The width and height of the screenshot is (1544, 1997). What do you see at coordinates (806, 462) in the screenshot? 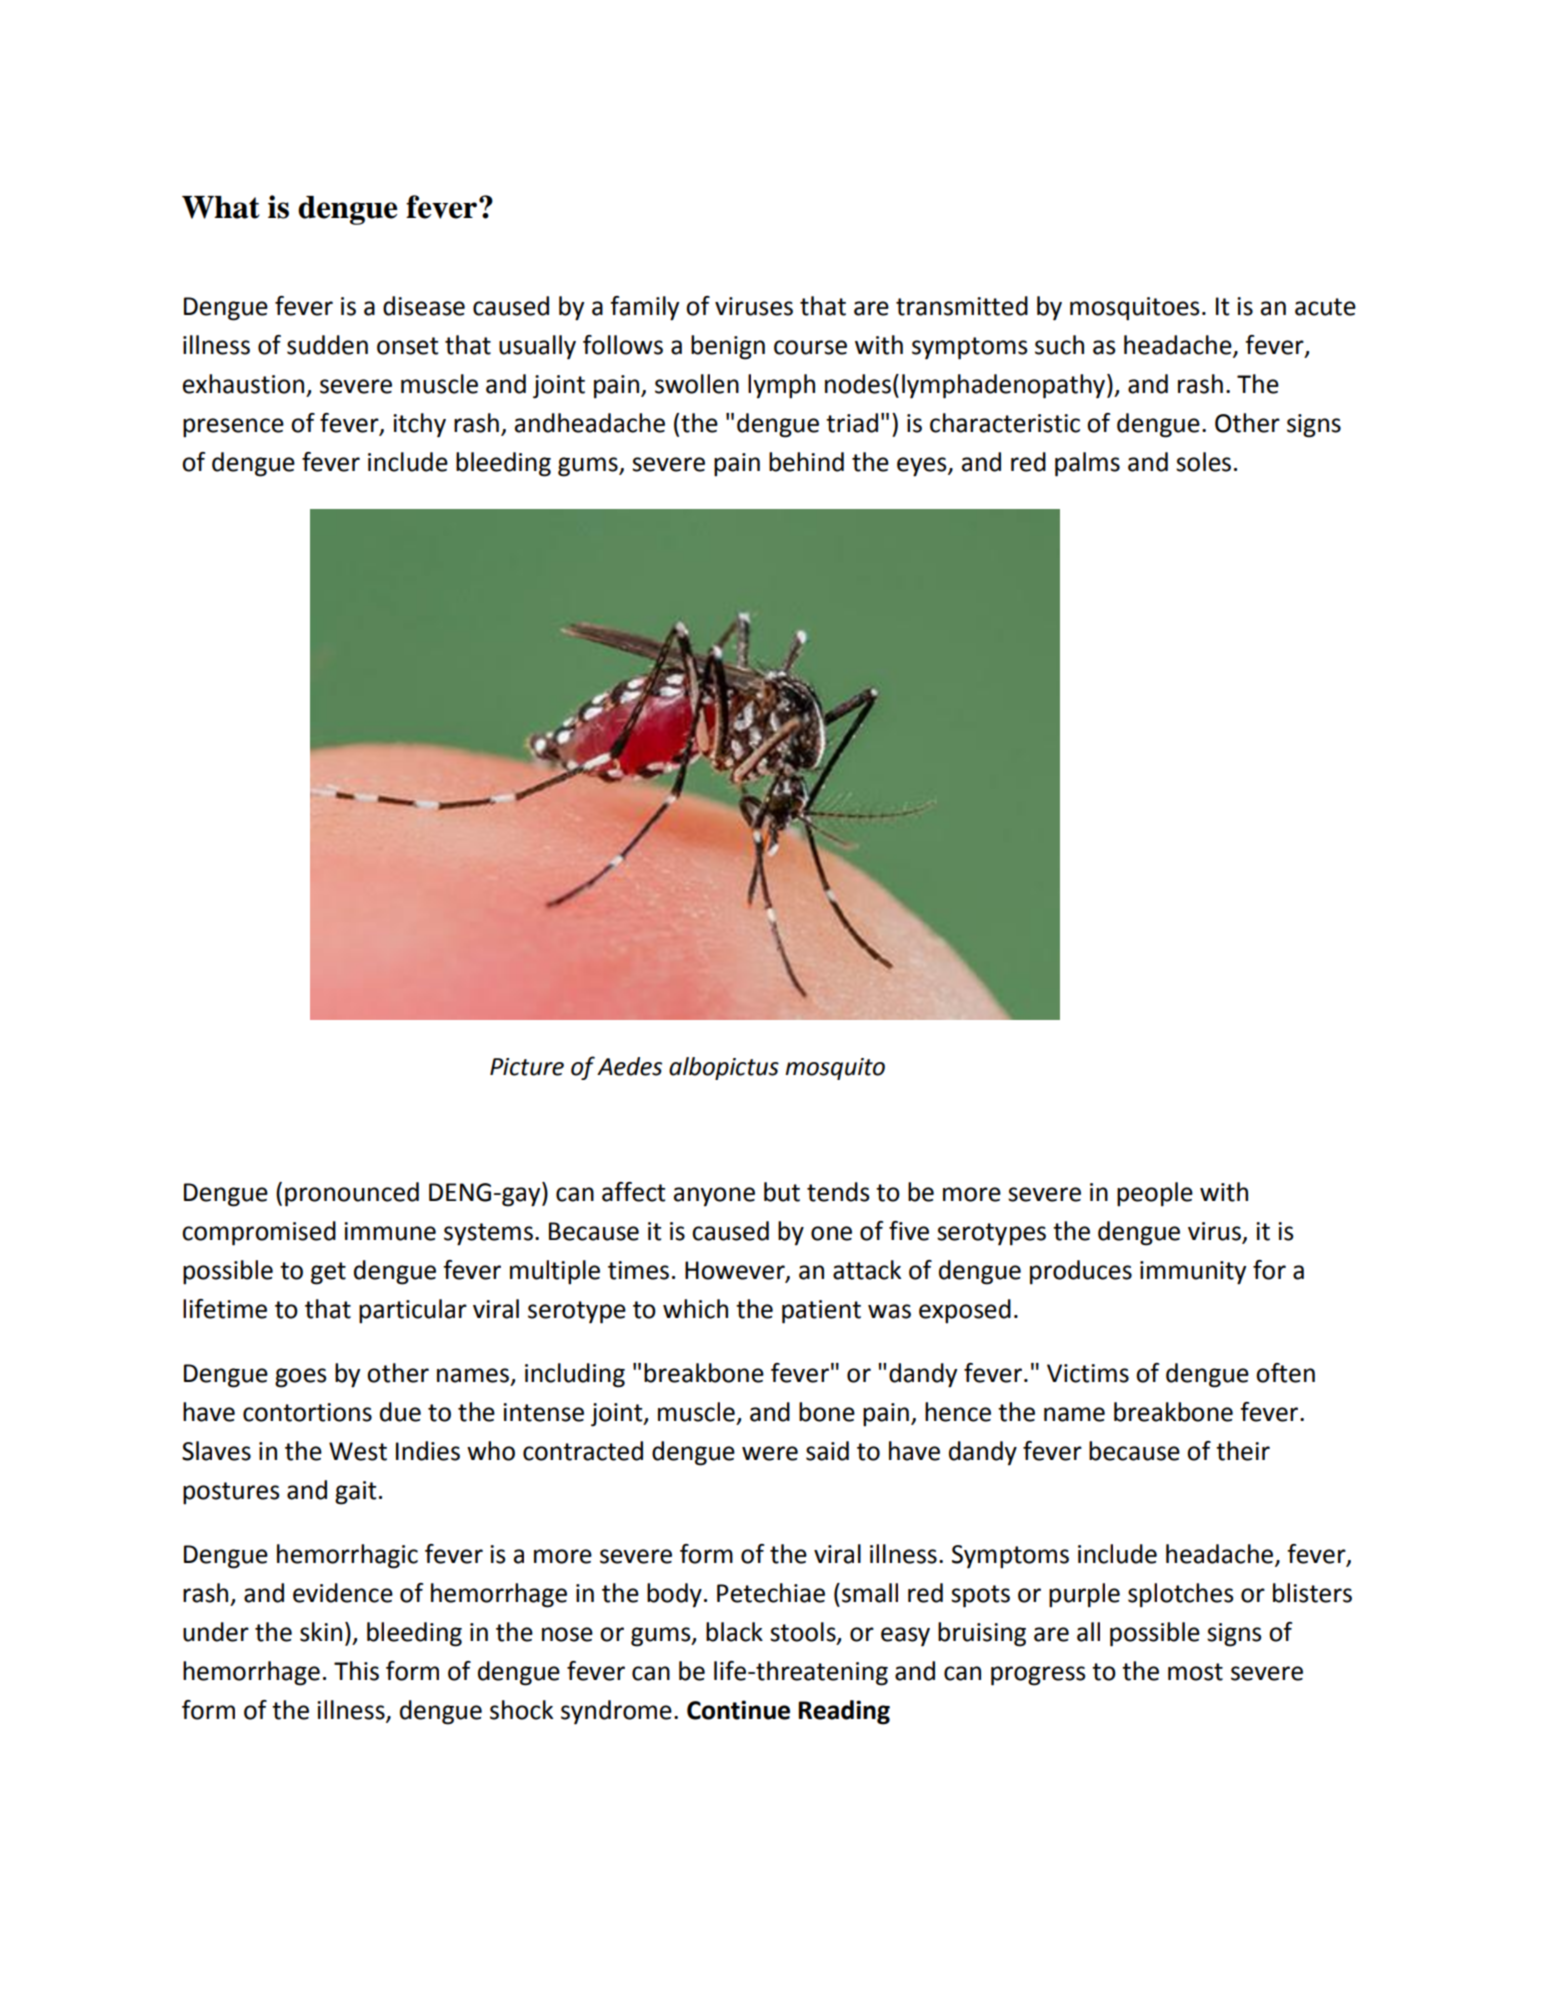
I see `behind` at bounding box center [806, 462].
